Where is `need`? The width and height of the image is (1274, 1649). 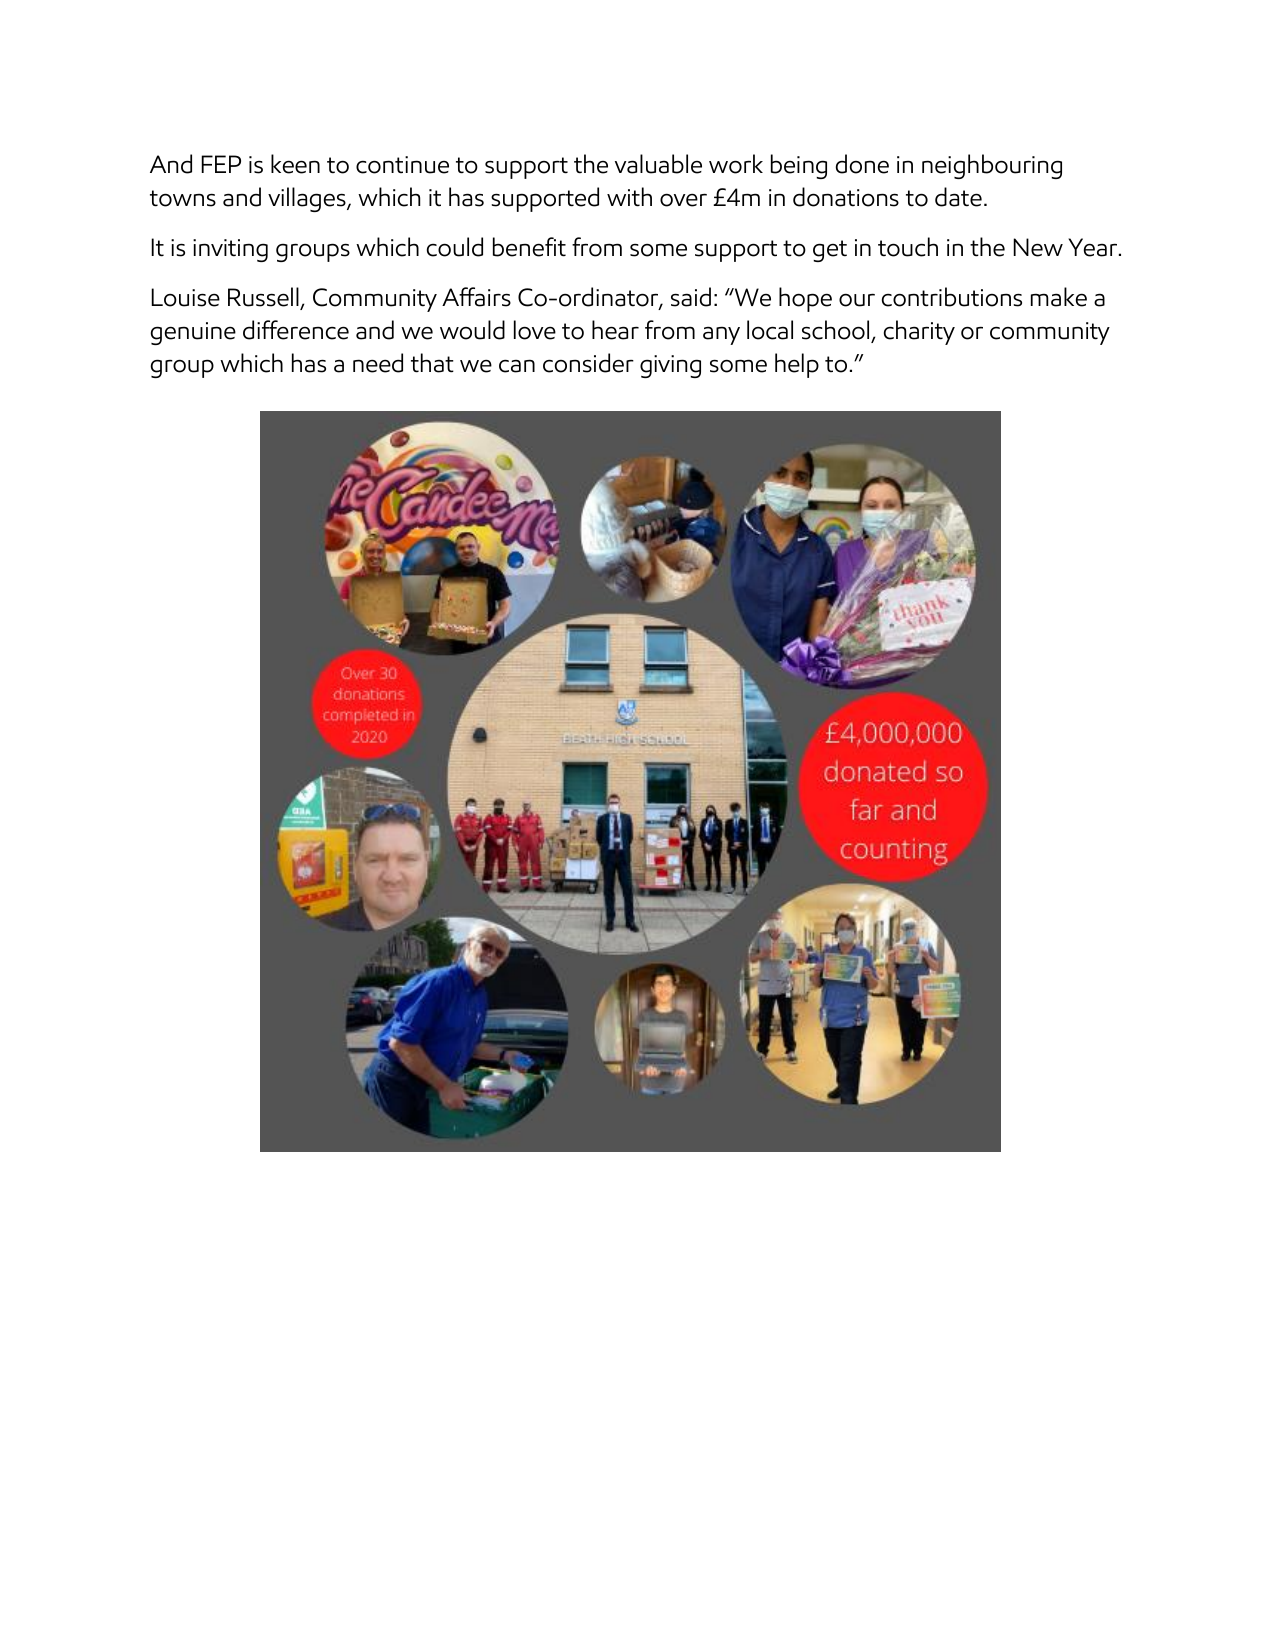
need is located at coordinates (378, 363).
